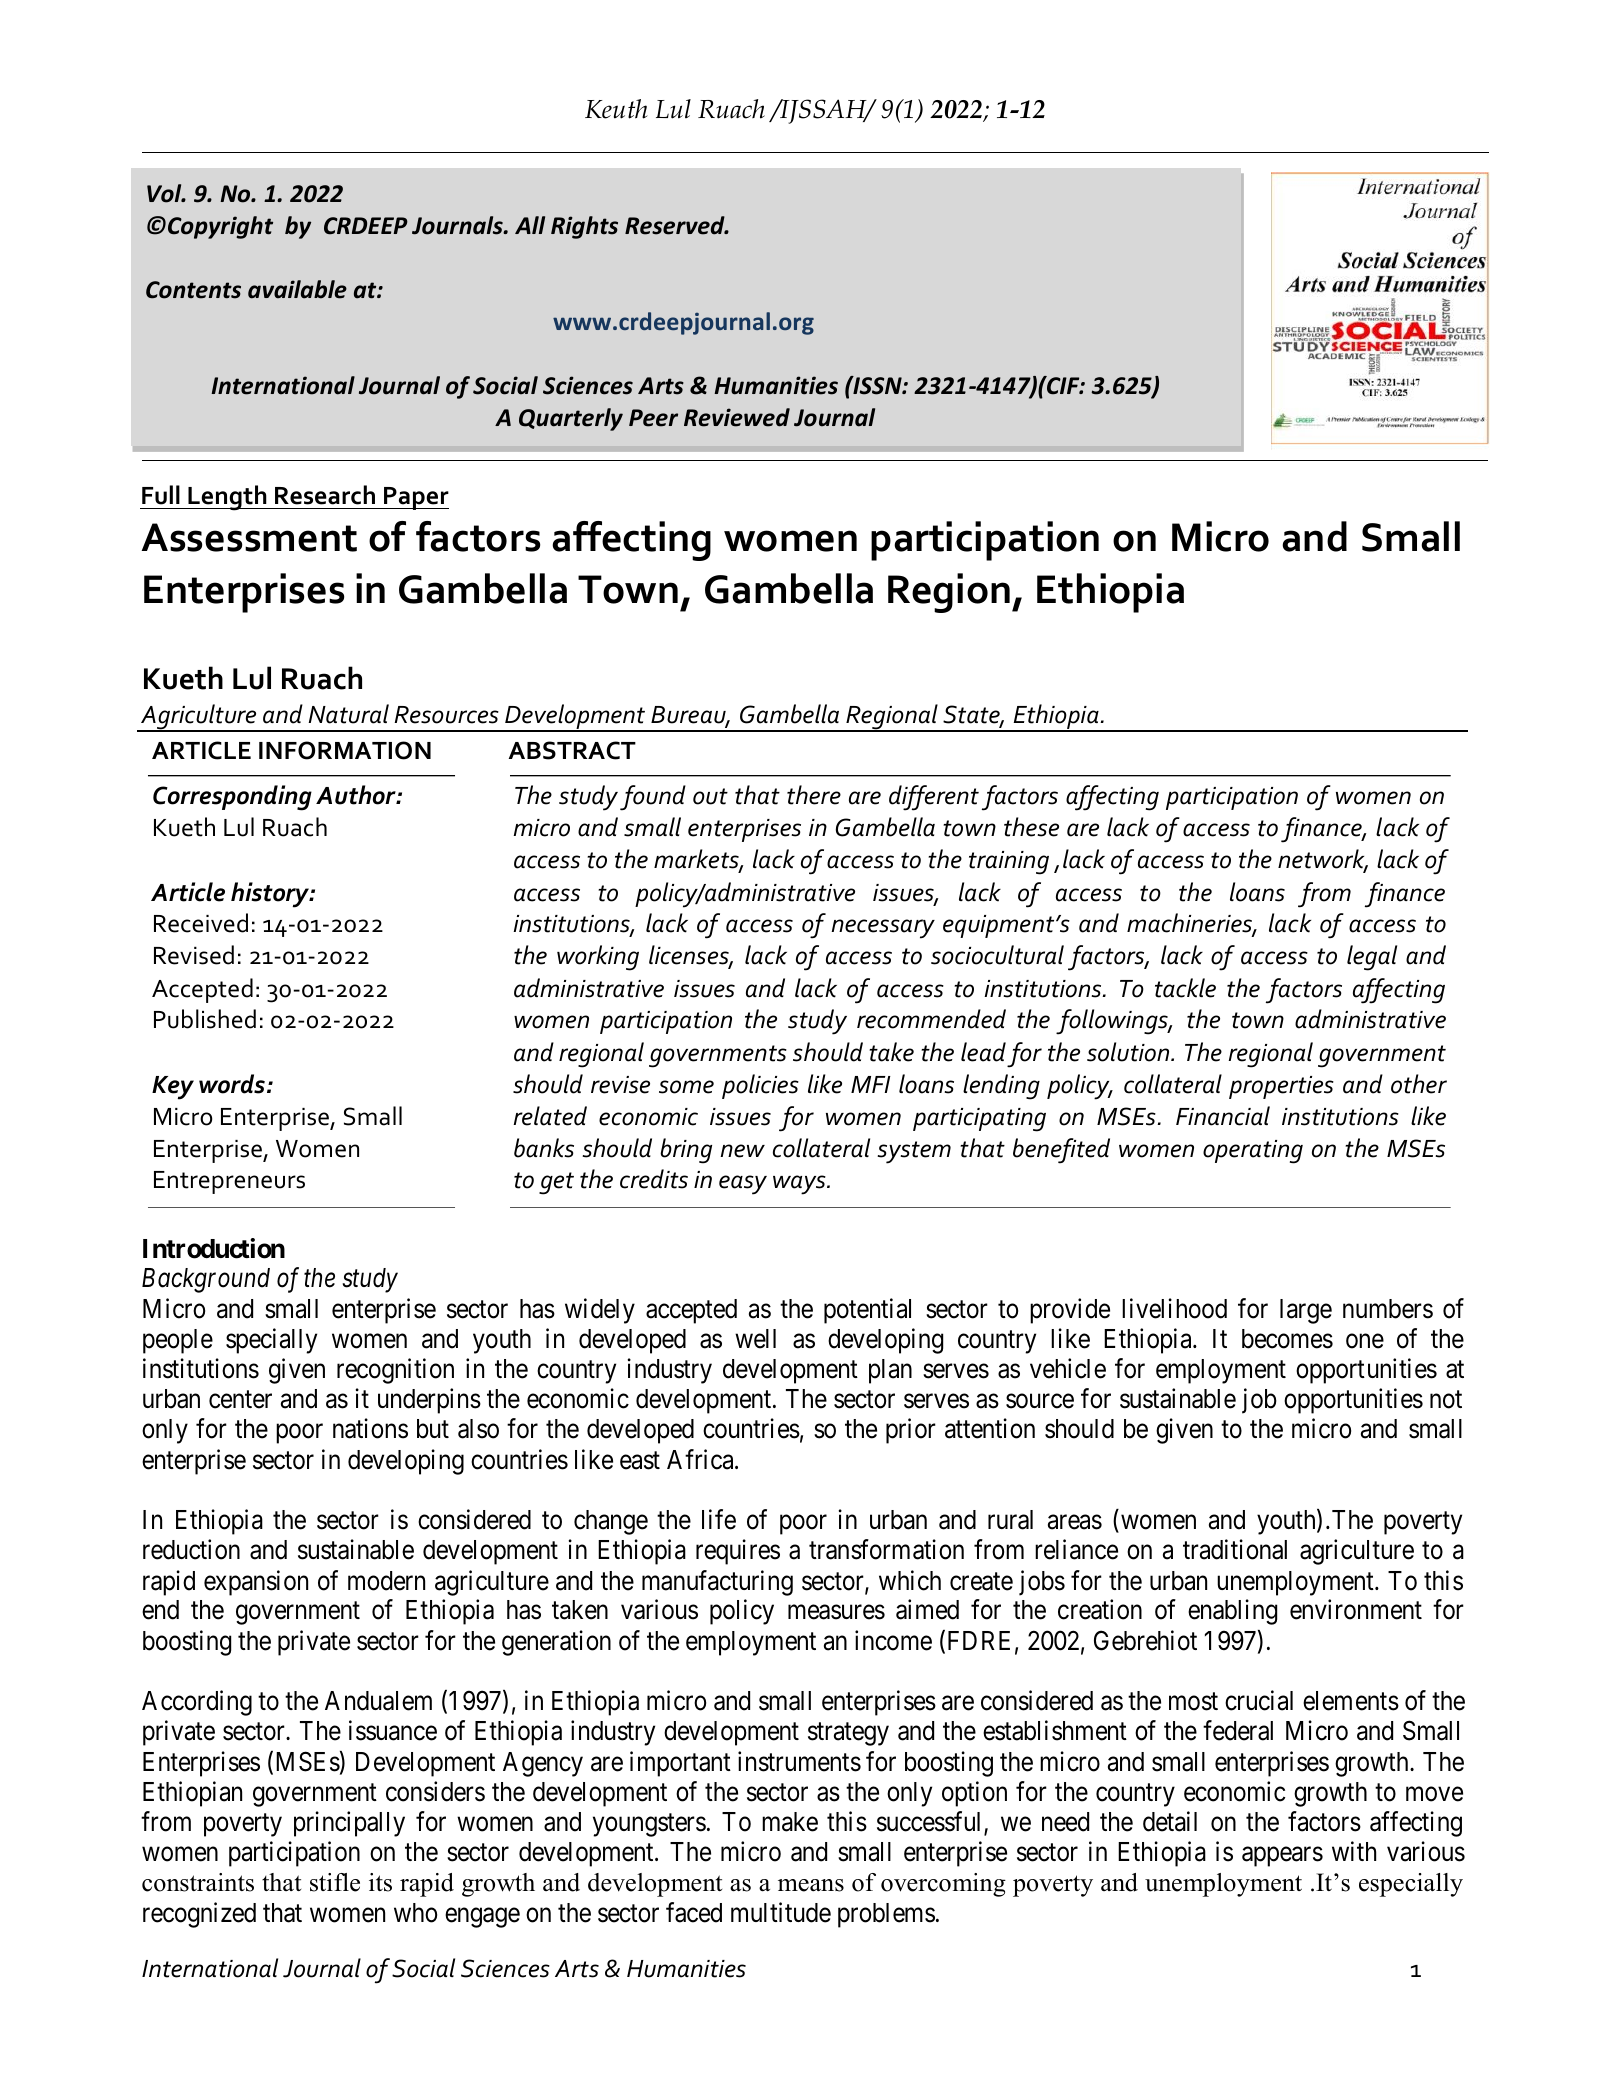  I want to click on Reviewed, so click(737, 417).
